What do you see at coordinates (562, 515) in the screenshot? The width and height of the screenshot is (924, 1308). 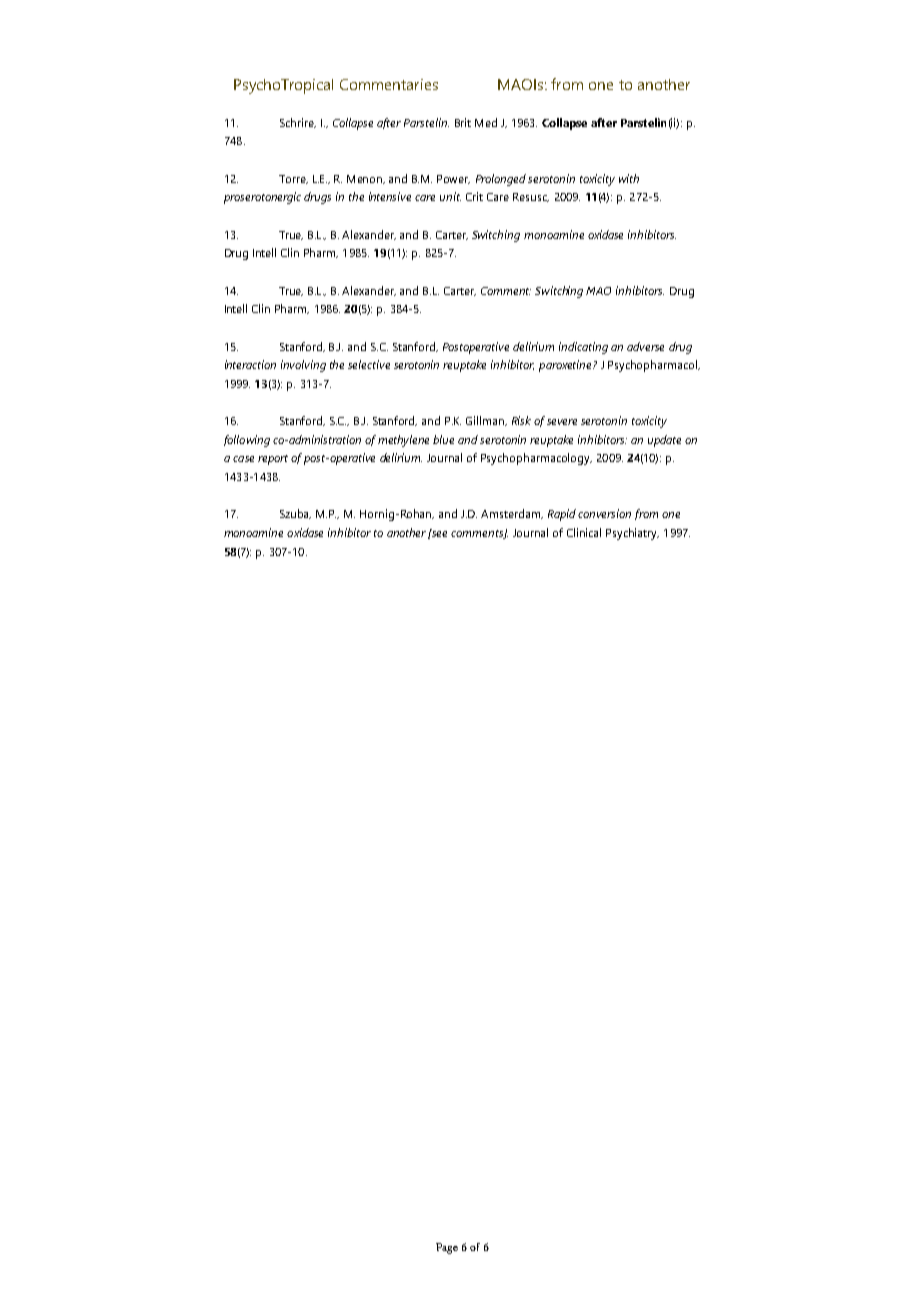 I see `Rapid` at bounding box center [562, 515].
